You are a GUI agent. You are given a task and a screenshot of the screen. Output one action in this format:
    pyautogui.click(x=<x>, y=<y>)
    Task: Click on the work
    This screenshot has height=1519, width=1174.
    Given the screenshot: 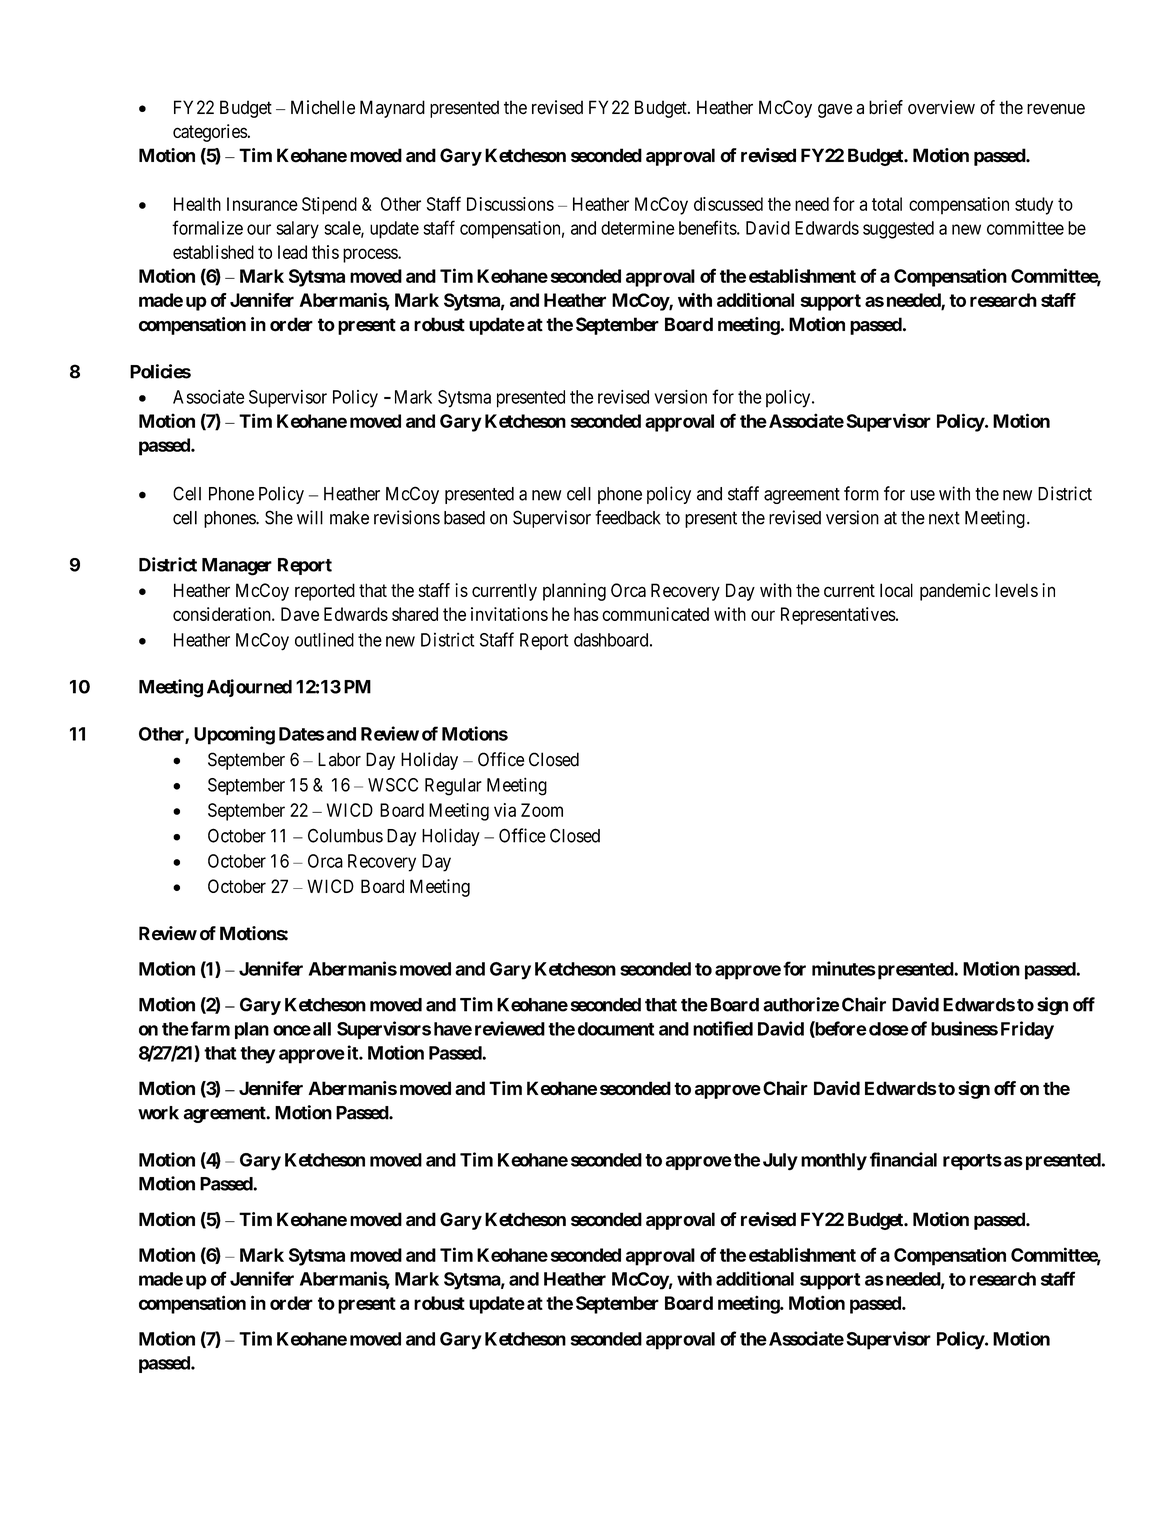 What is the action you would take?
    pyautogui.click(x=158, y=1113)
